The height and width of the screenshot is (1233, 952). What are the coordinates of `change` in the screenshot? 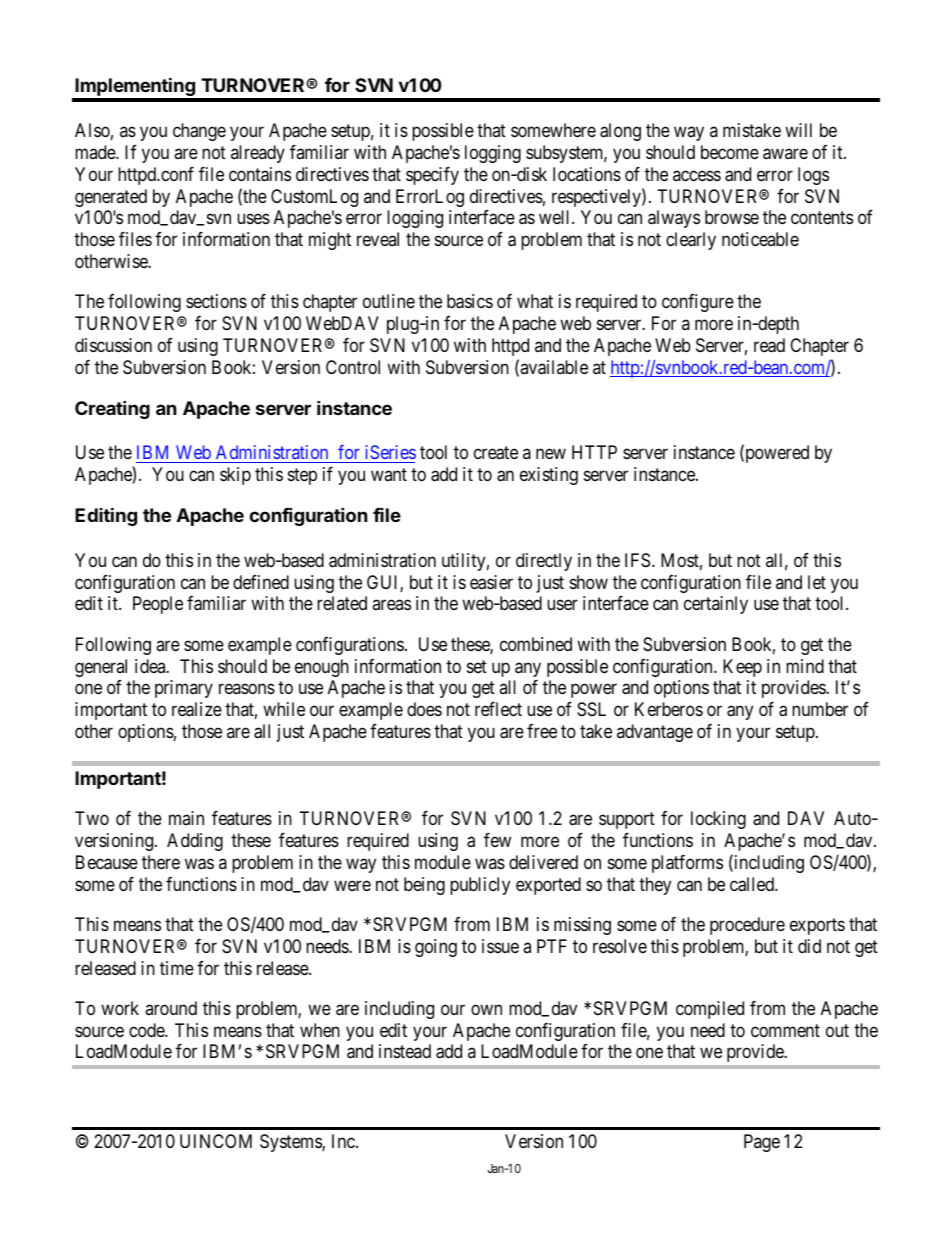 It's located at (199, 132).
